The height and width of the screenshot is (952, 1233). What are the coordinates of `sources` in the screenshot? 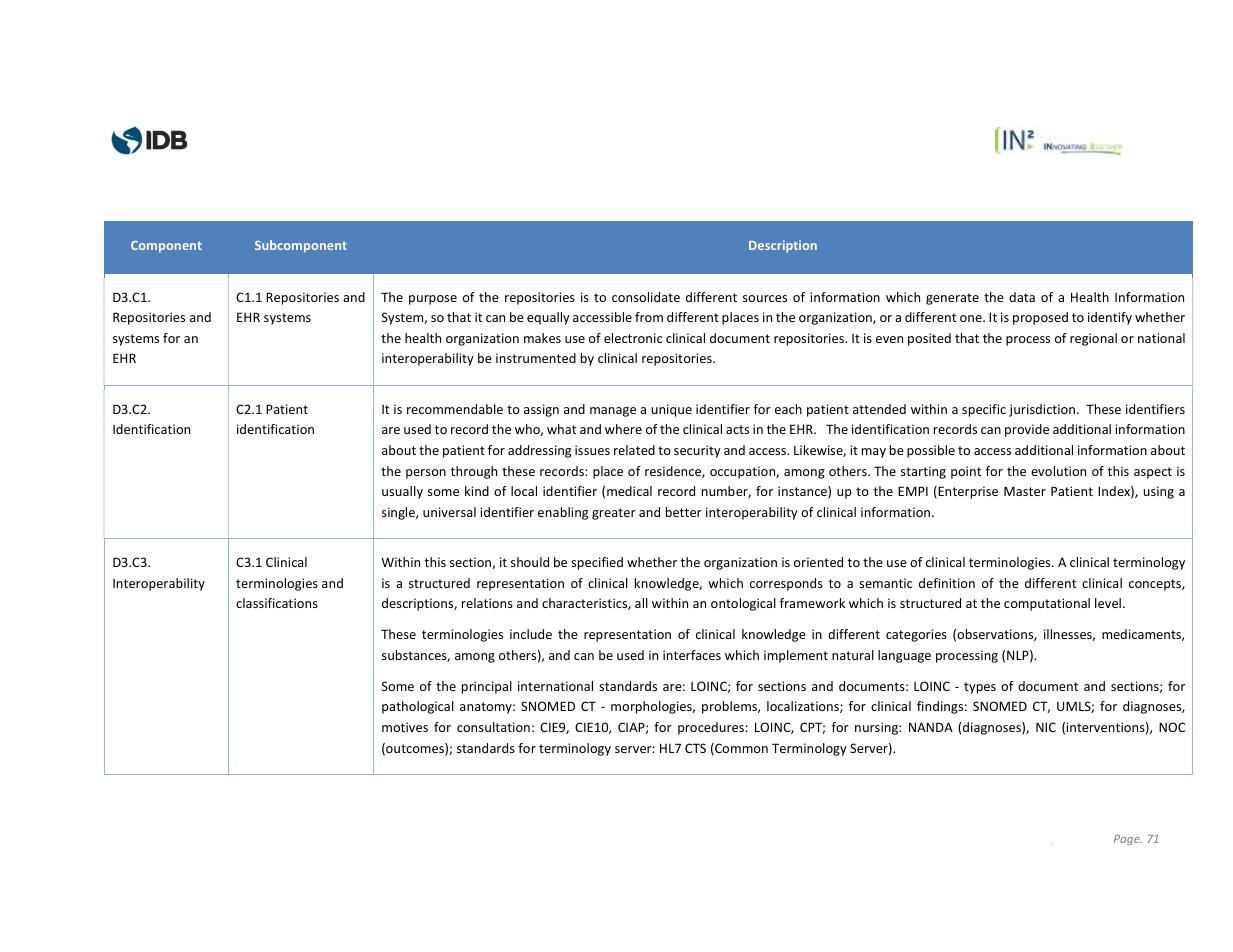 It's located at (765, 298).
